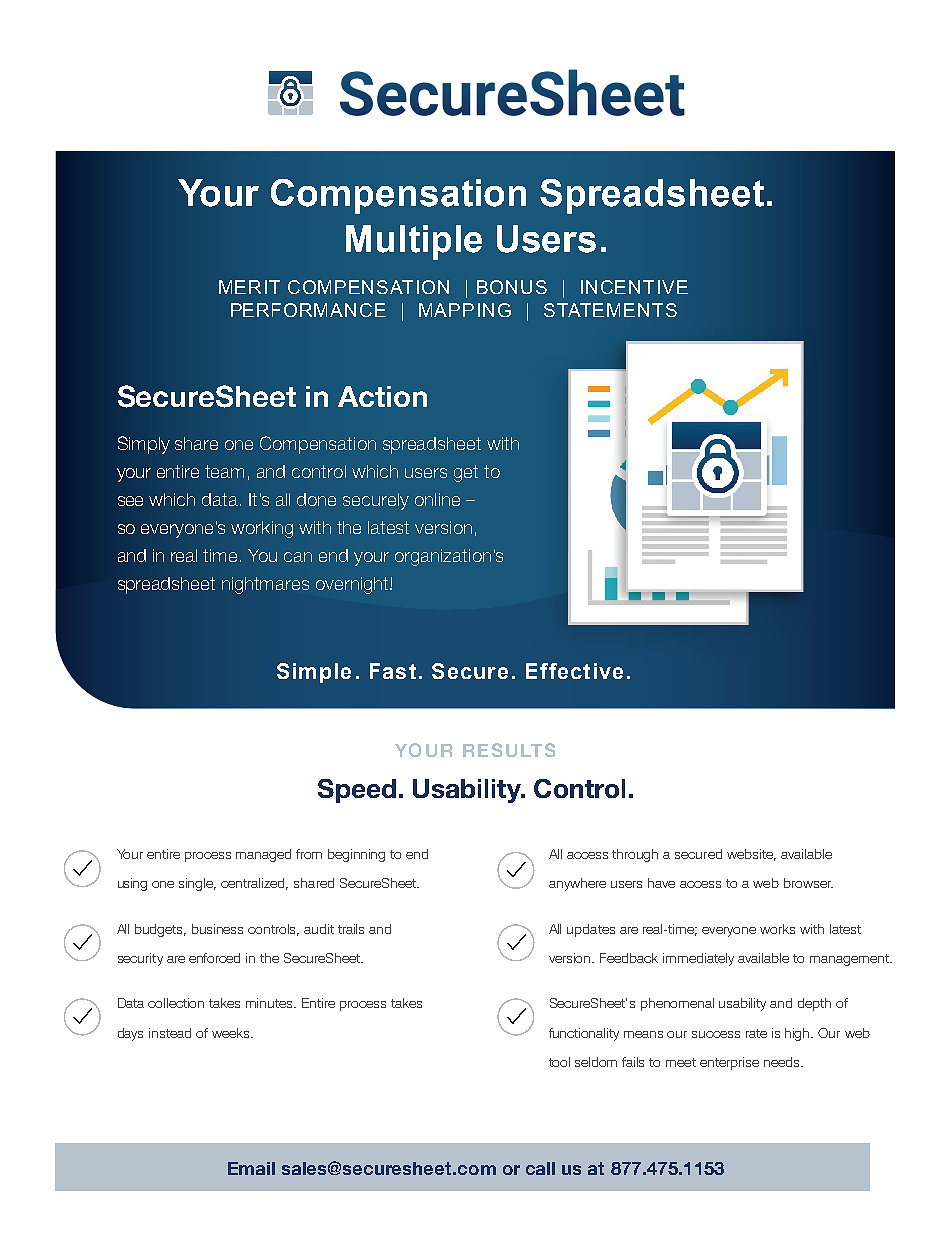  What do you see at coordinates (314, 673) in the screenshot?
I see `Simple` at bounding box center [314, 673].
